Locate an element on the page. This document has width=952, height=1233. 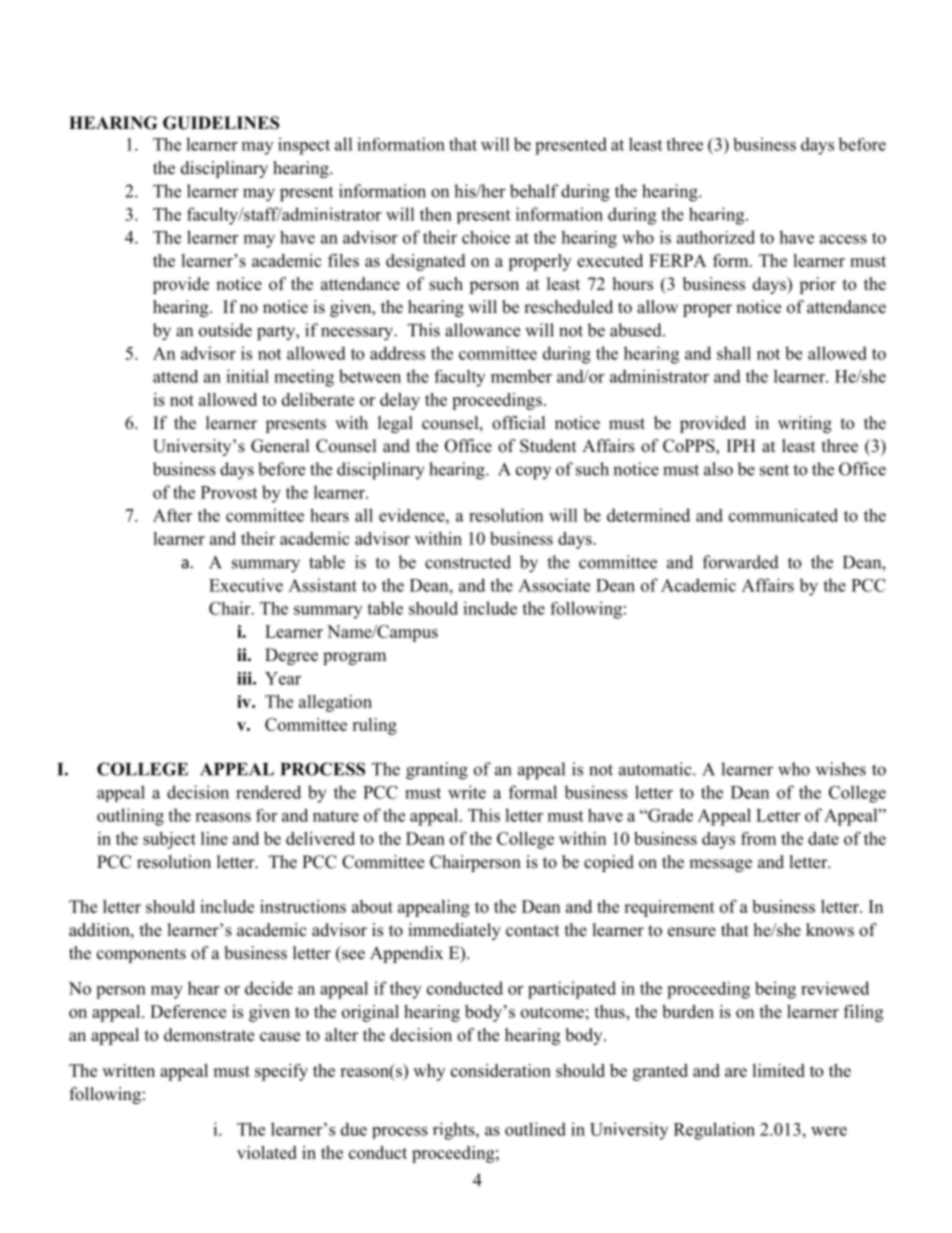
authorized is located at coordinates (716, 237).
